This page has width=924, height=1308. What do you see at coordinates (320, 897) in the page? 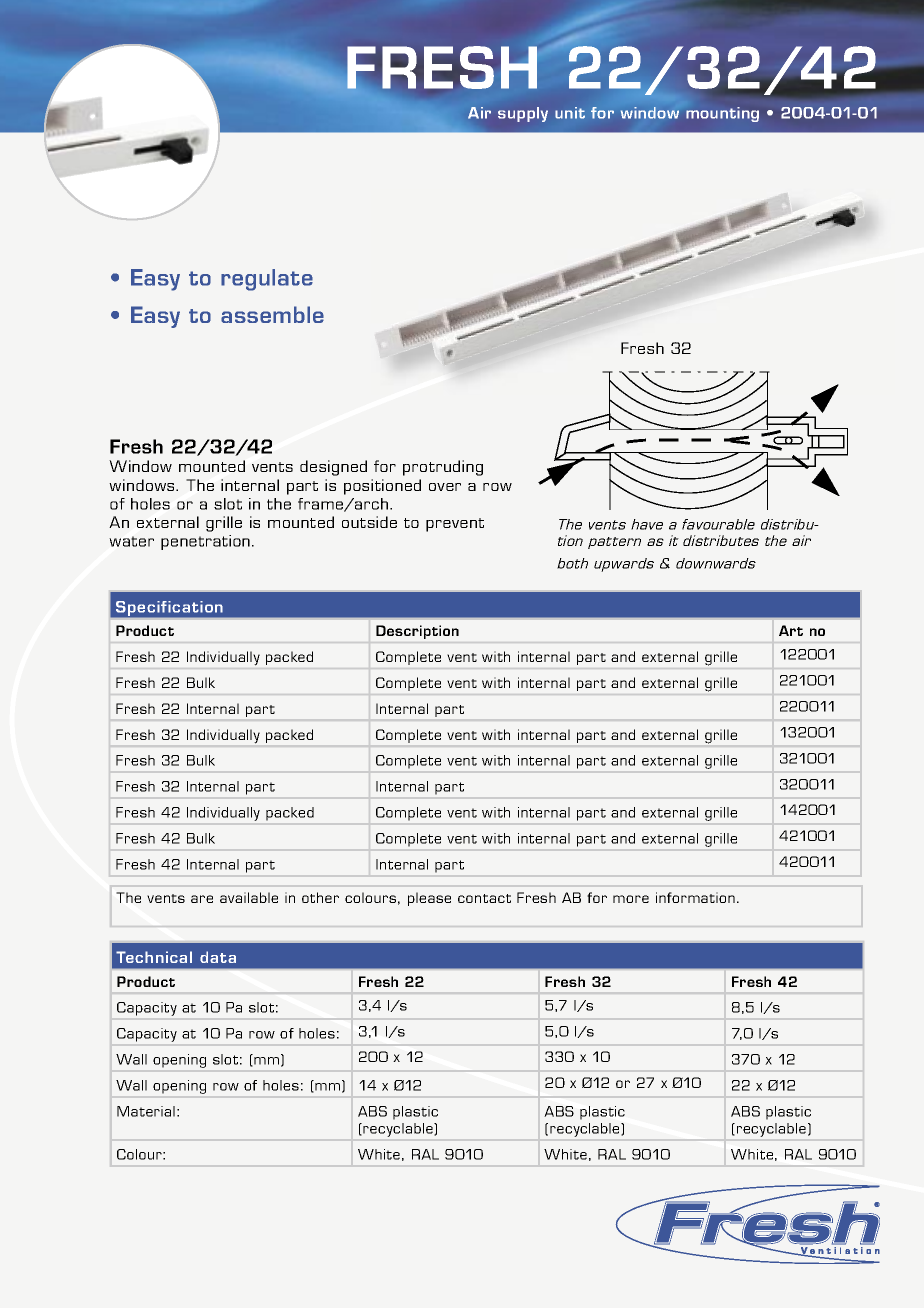
I see `other` at bounding box center [320, 897].
